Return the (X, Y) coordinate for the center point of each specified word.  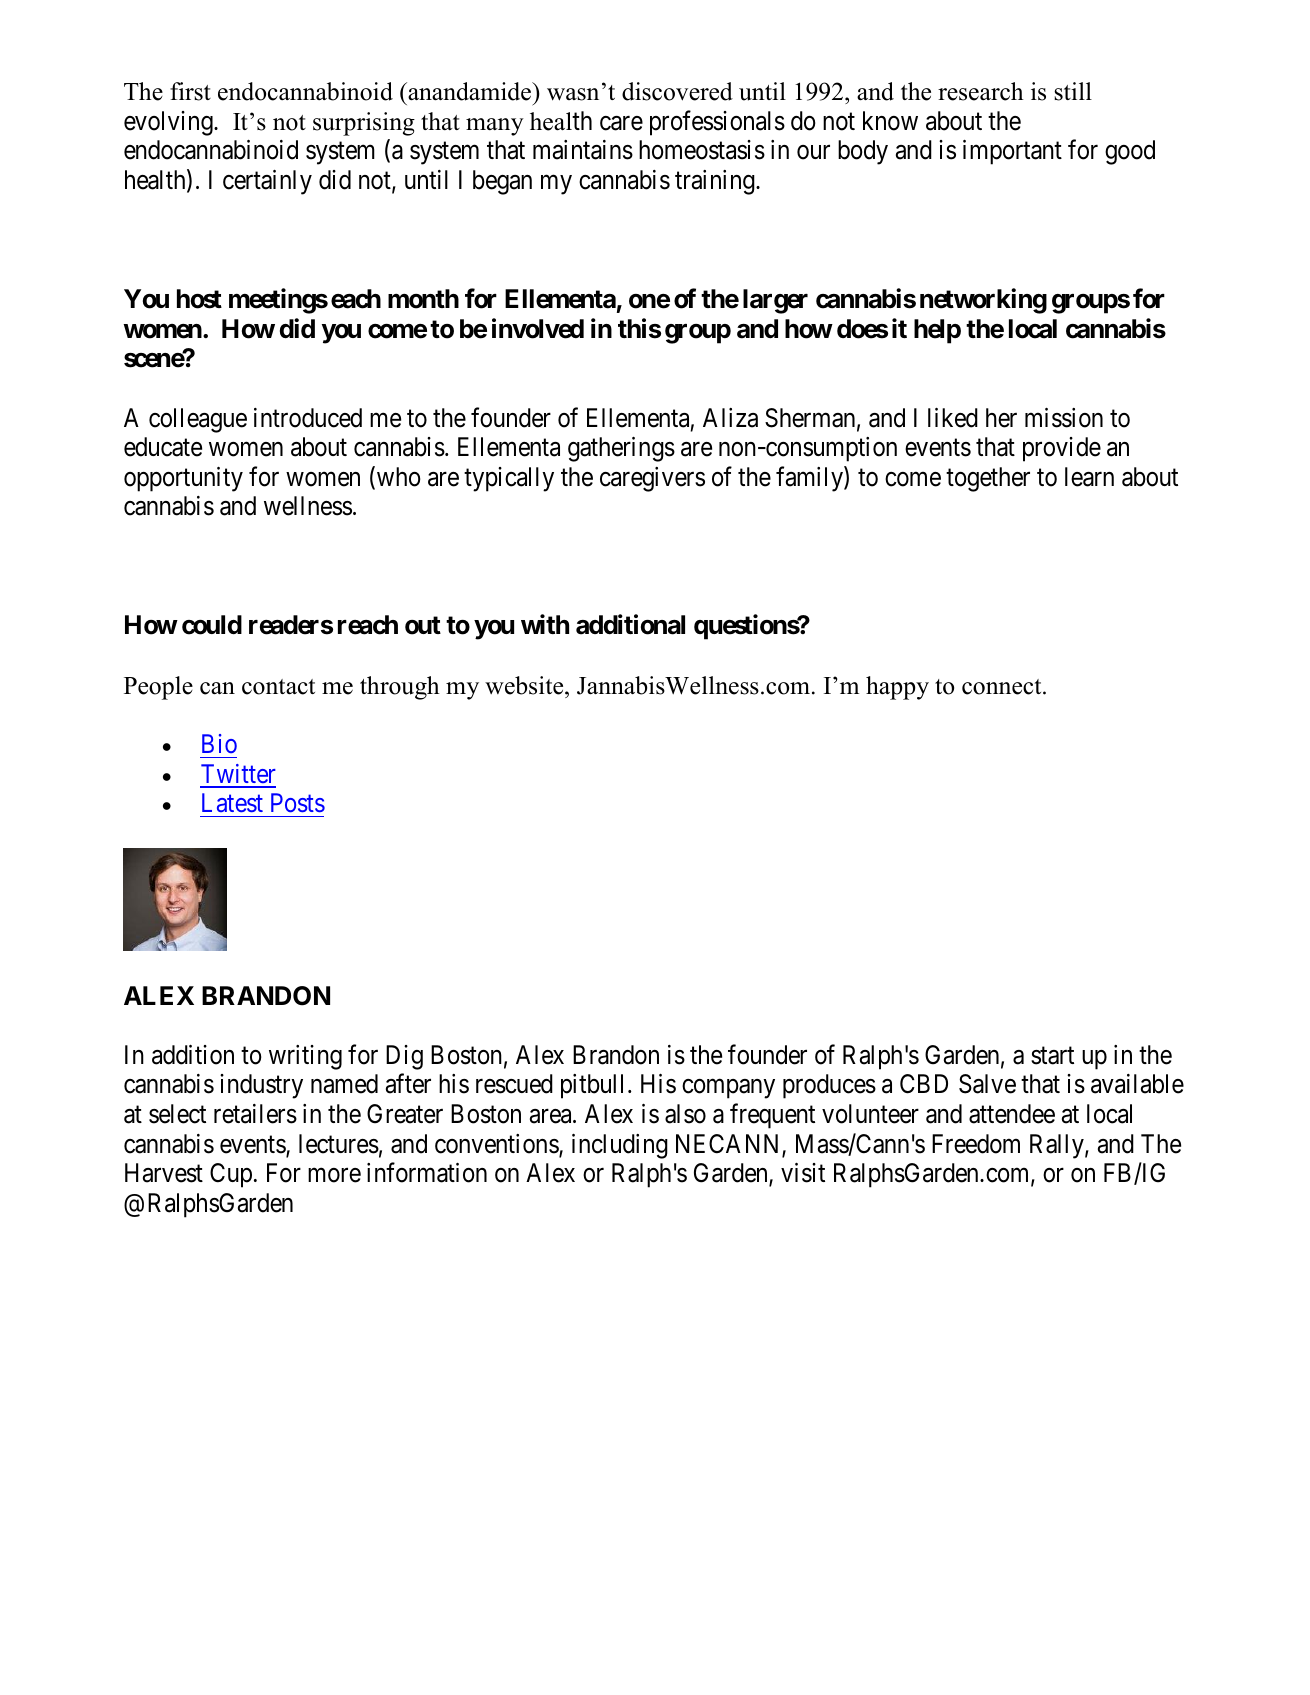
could (212, 625)
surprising (364, 124)
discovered (677, 91)
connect (1003, 687)
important (1012, 152)
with (545, 624)
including (620, 1146)
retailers (255, 1114)
